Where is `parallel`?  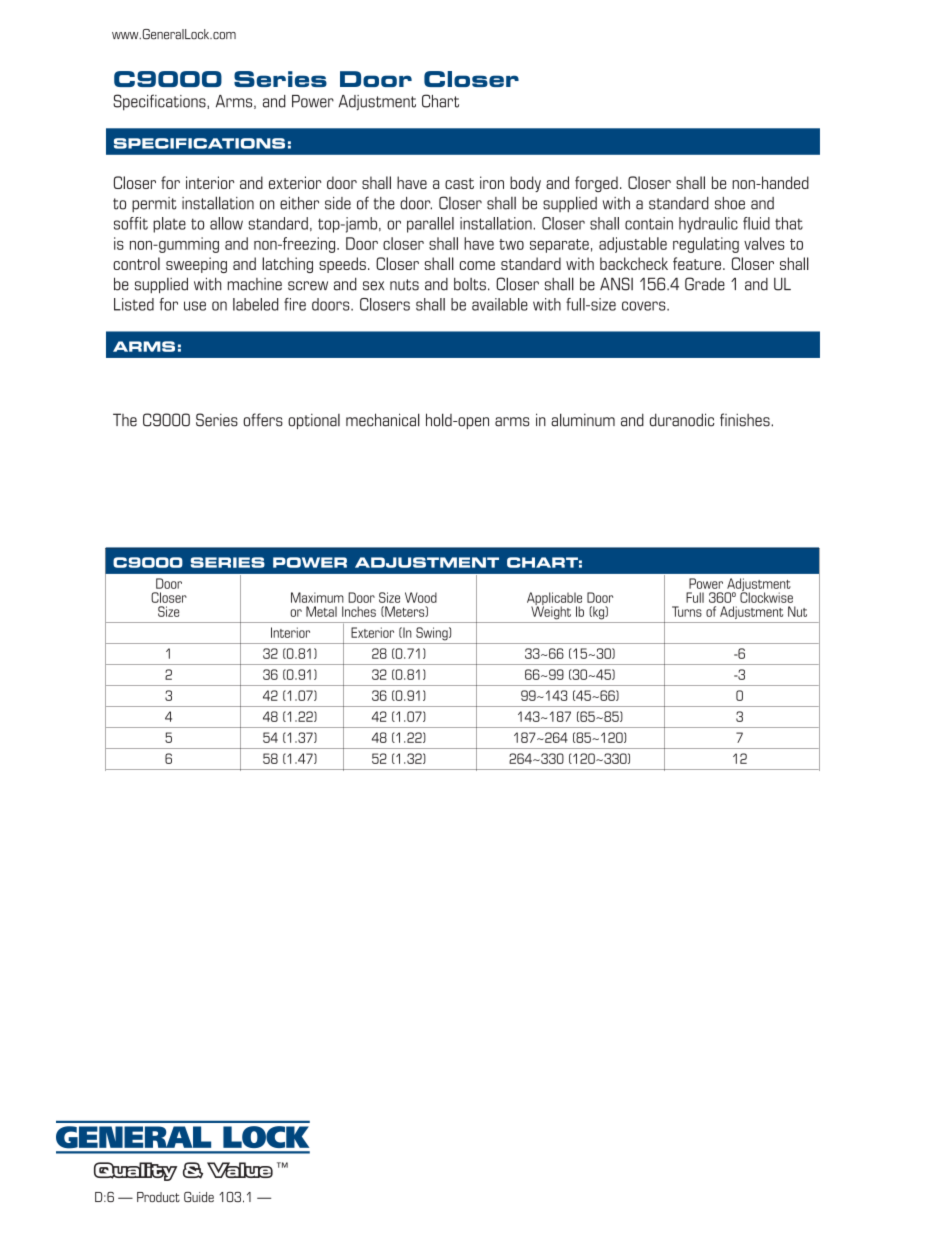 parallel is located at coordinates (430, 225).
